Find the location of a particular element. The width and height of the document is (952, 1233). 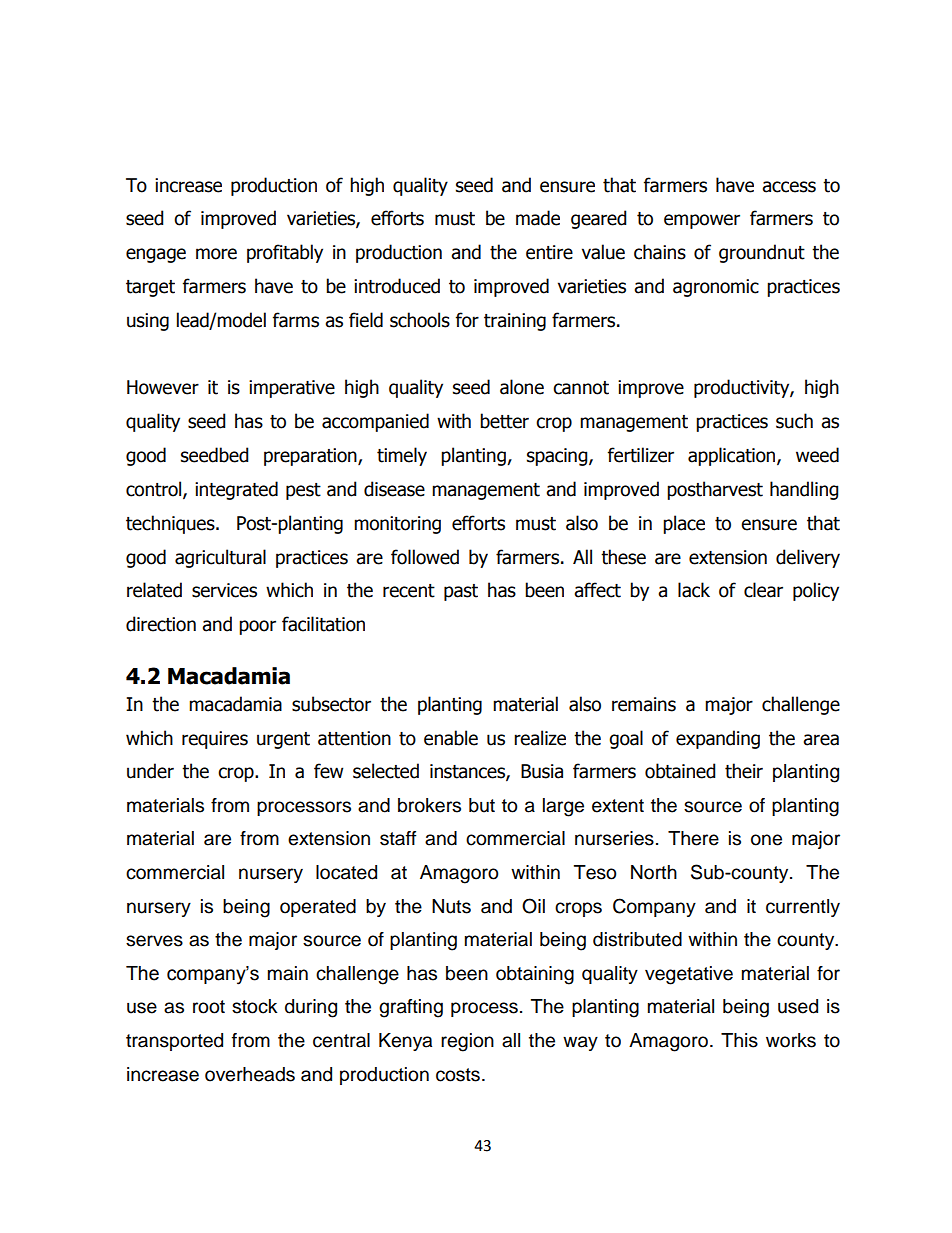

better is located at coordinates (504, 421).
